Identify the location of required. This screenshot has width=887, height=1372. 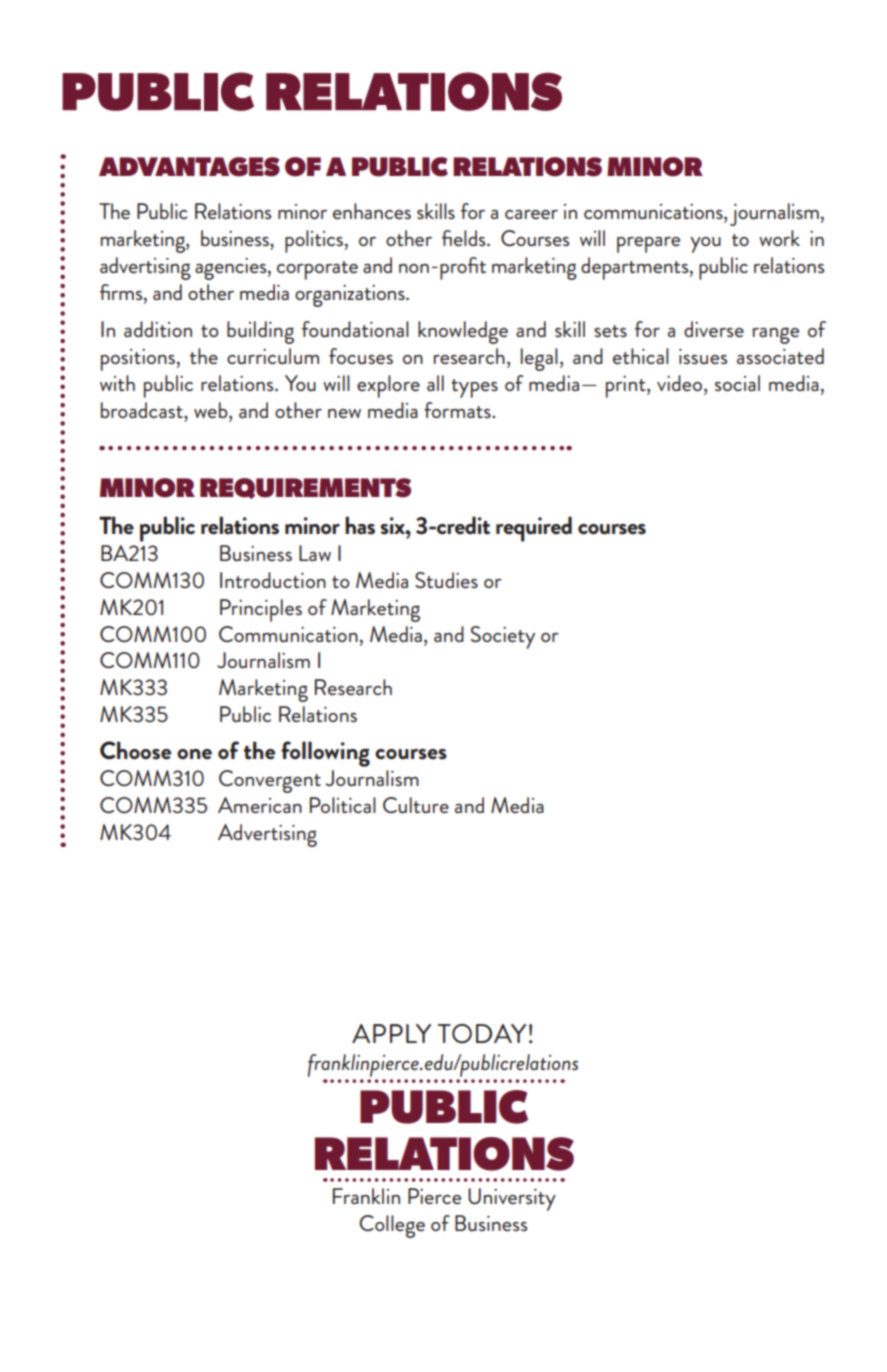
(534, 529).
